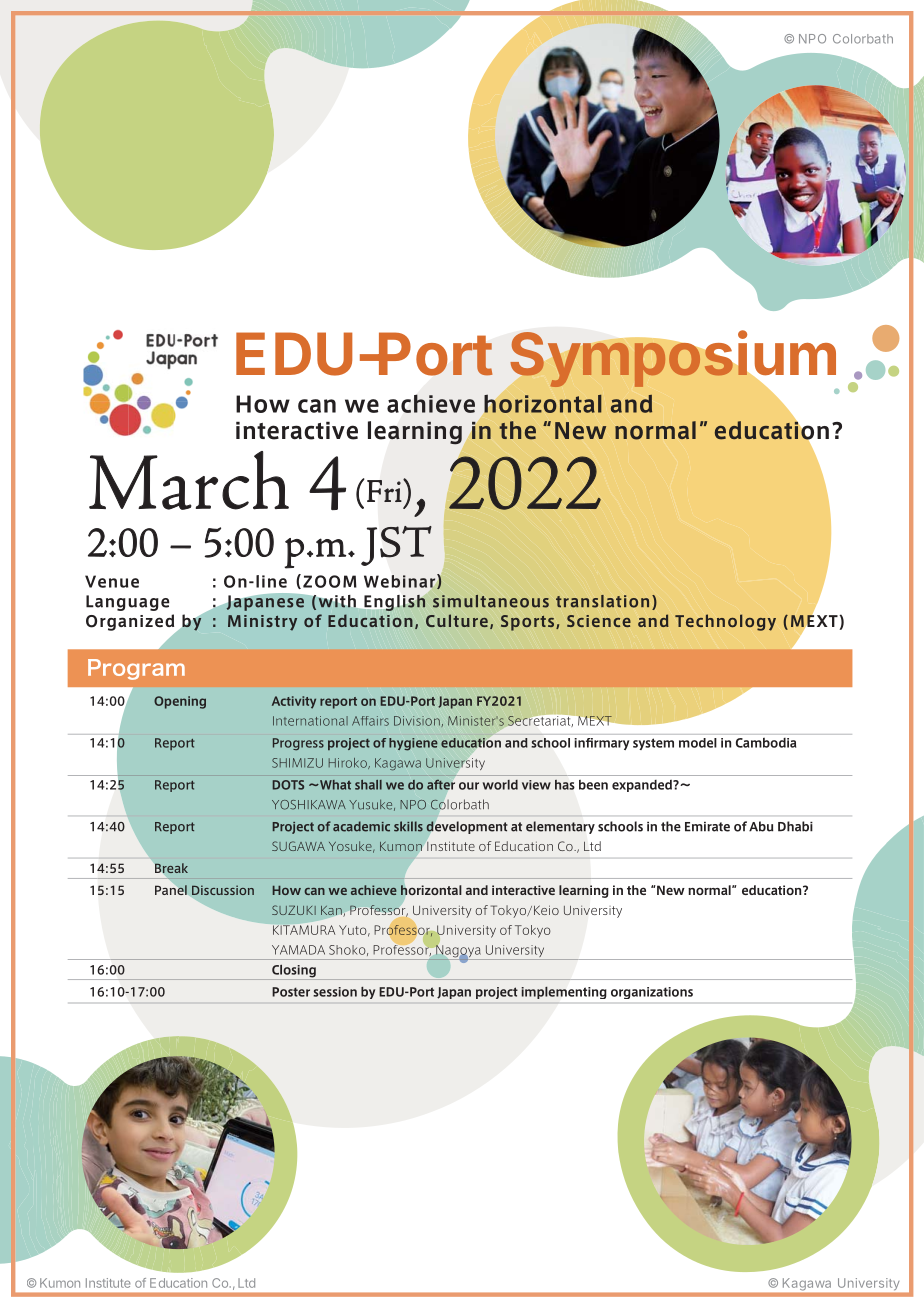 This page has height=1308, width=924. What do you see at coordinates (288, 785) in the page?
I see `DOTS` at bounding box center [288, 785].
